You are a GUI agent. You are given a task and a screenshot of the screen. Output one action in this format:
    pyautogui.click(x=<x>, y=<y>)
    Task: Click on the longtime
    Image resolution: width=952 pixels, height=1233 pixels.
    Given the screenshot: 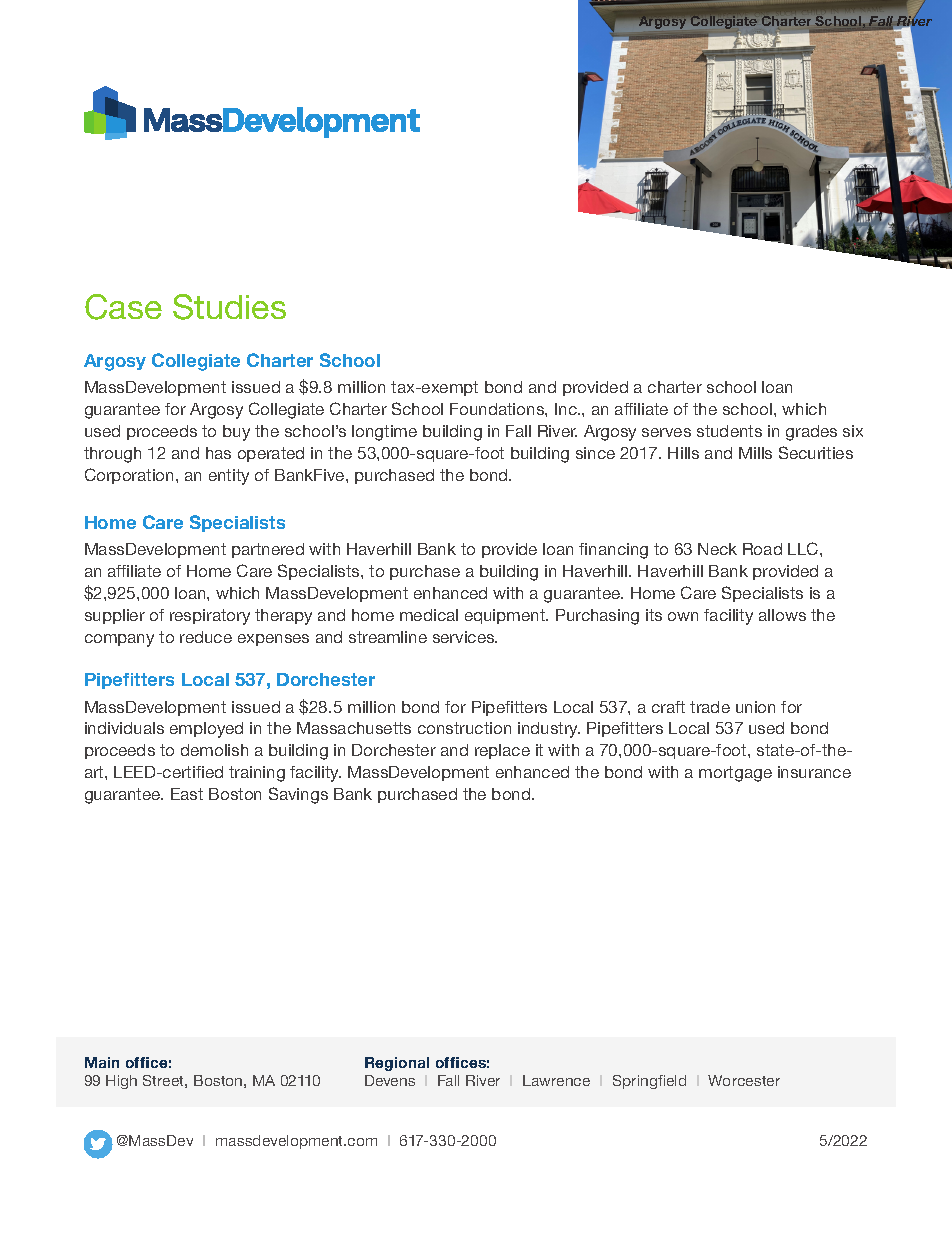 What is the action you would take?
    pyautogui.click(x=384, y=433)
